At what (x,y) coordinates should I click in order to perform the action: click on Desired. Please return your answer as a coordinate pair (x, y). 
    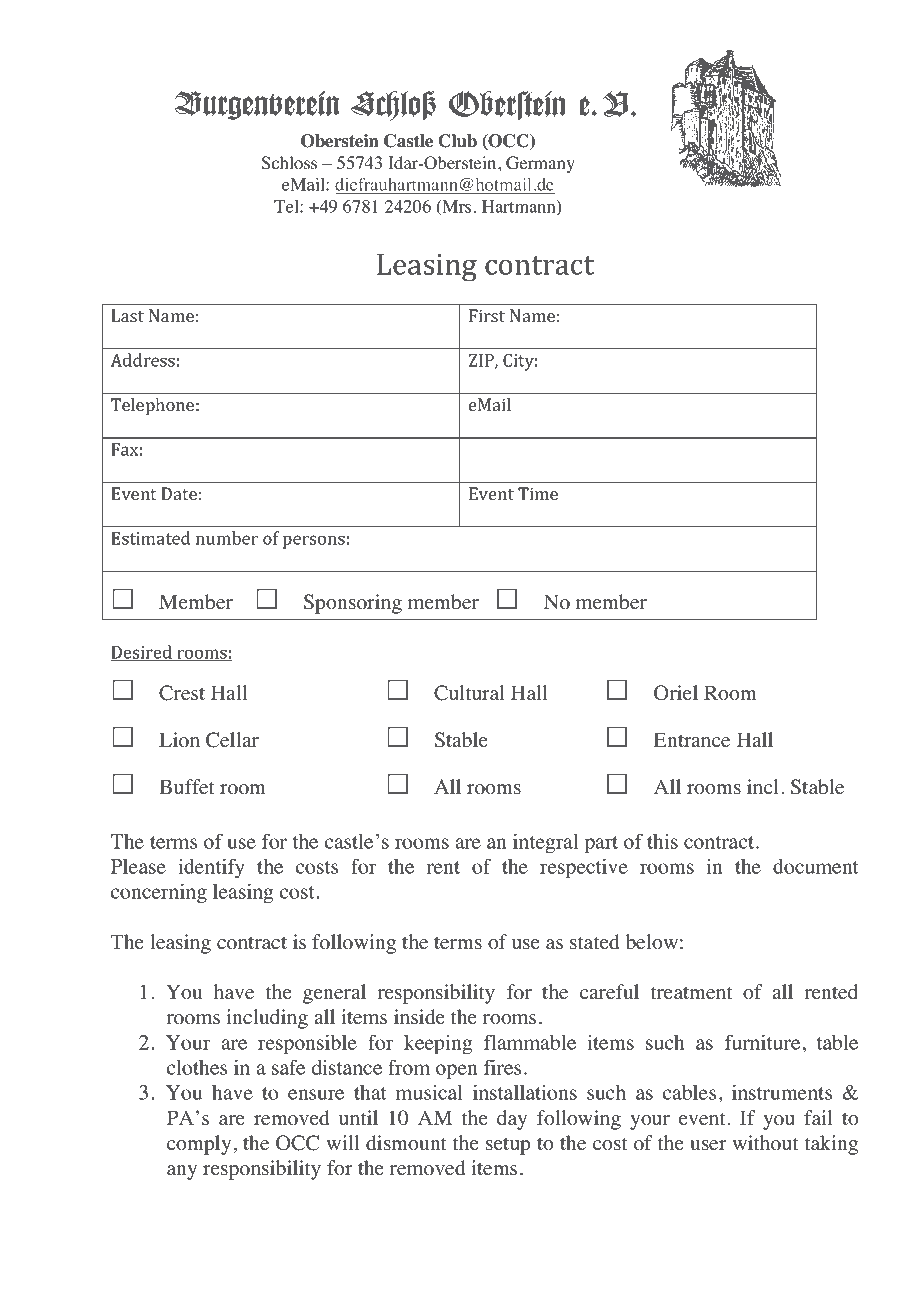
    Looking at the image, I should click on (142, 653).
